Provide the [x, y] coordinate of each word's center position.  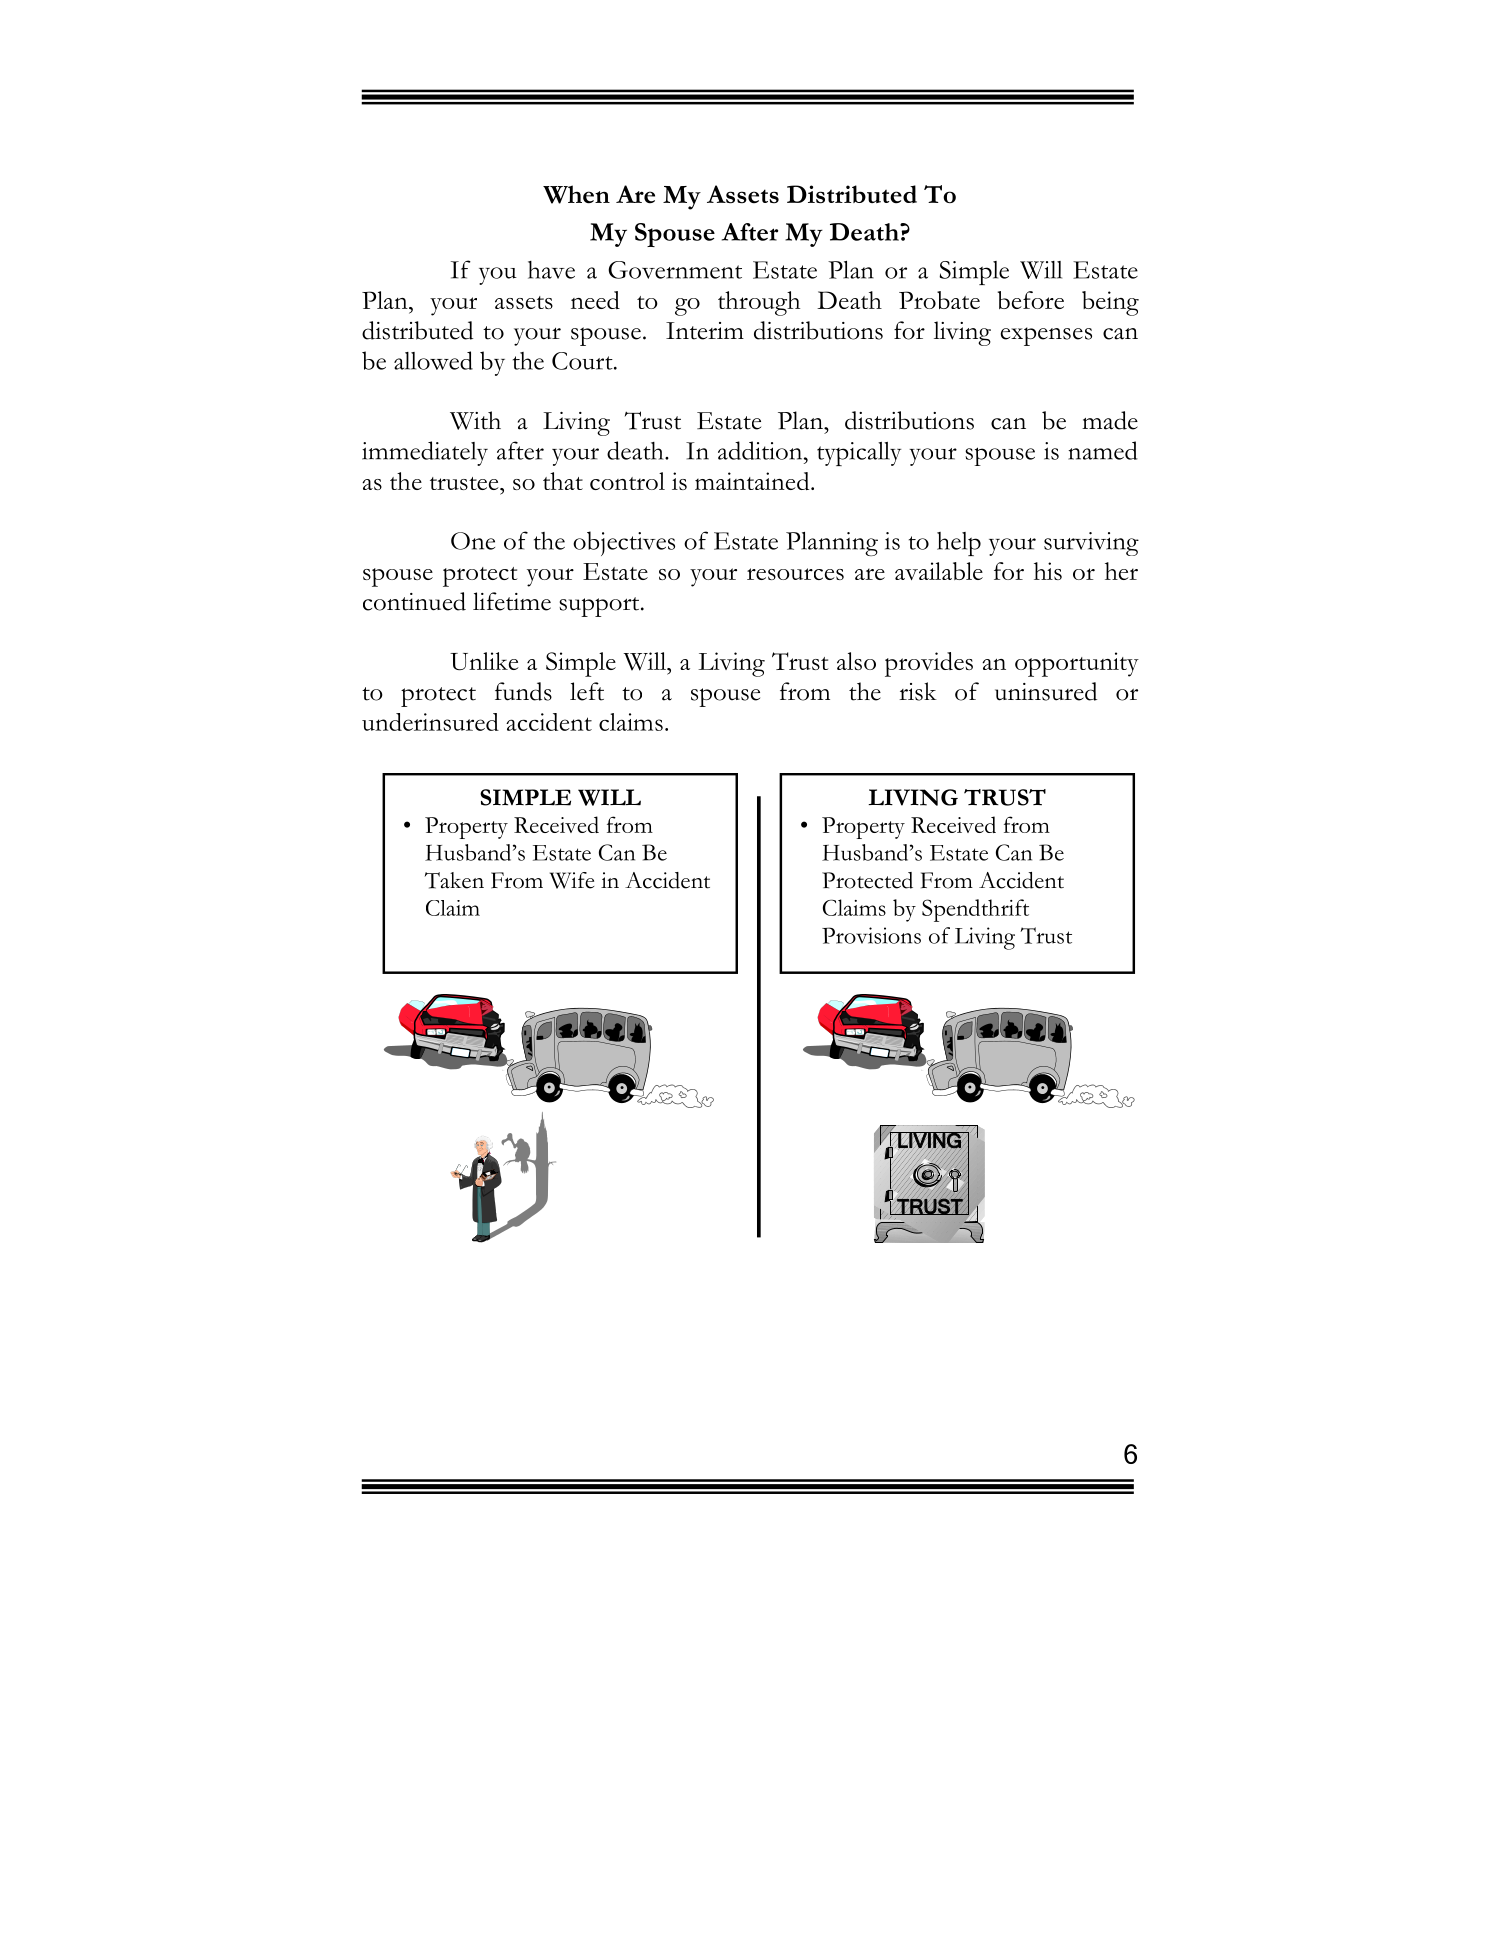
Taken [454, 880]
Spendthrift [975, 910]
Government [675, 270]
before [1031, 300]
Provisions [871, 935]
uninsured [1046, 691]
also [856, 661]
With [475, 420]
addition [761, 450]
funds [523, 691]
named [1103, 450]
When [576, 194]
